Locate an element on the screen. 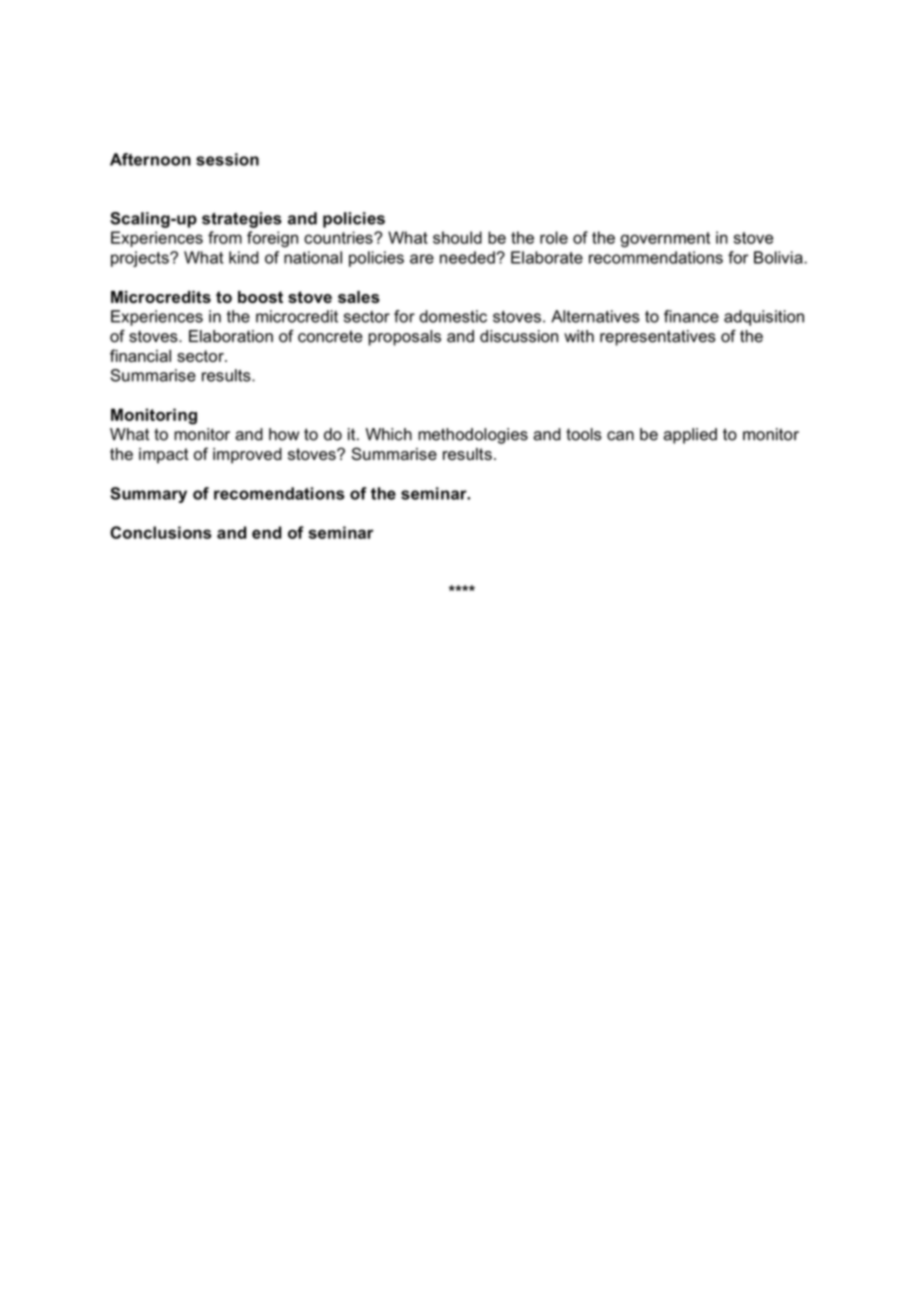 The width and height of the screenshot is (924, 1308). how is located at coordinates (284, 434).
